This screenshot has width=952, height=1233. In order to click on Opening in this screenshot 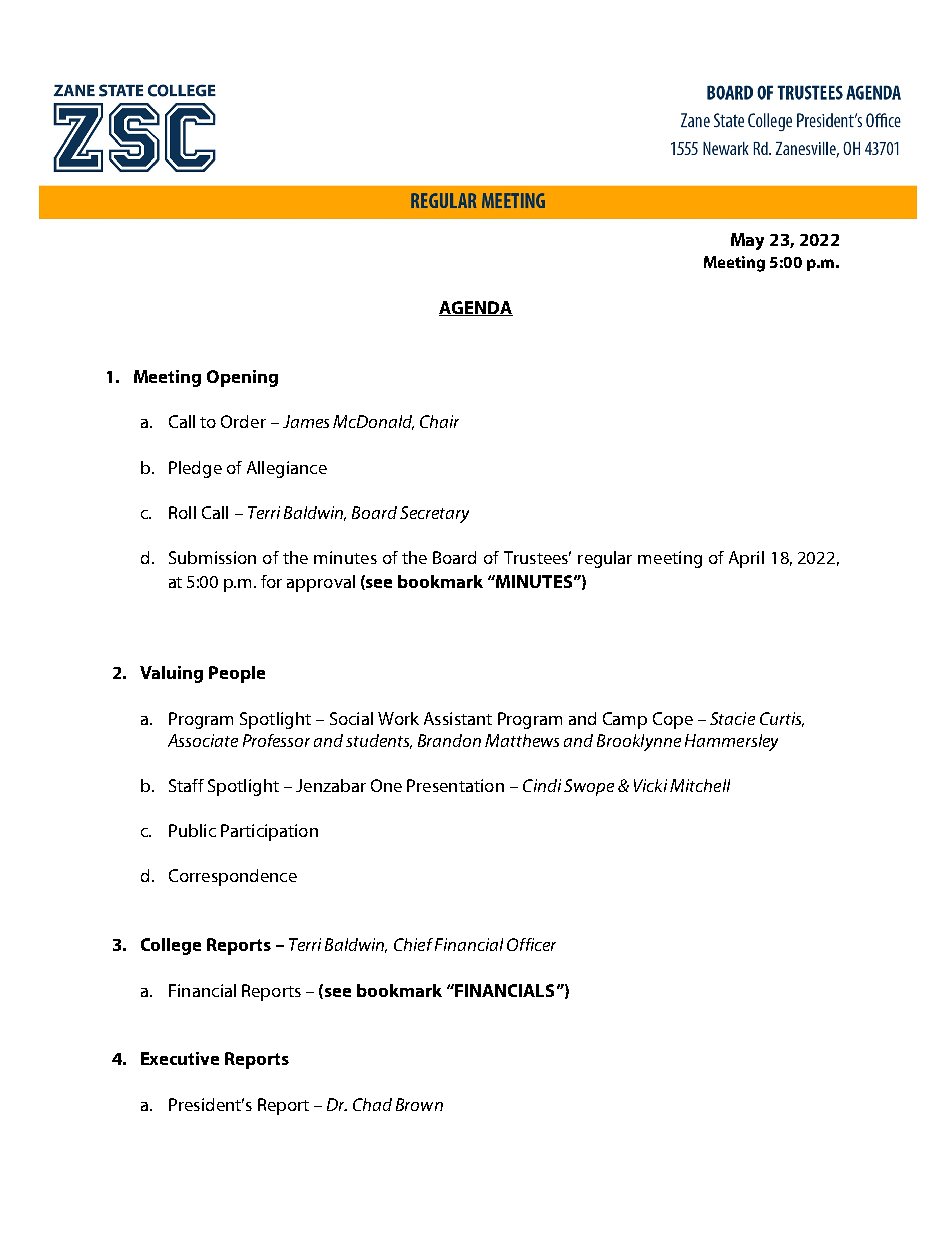, I will do `click(242, 378)`.
